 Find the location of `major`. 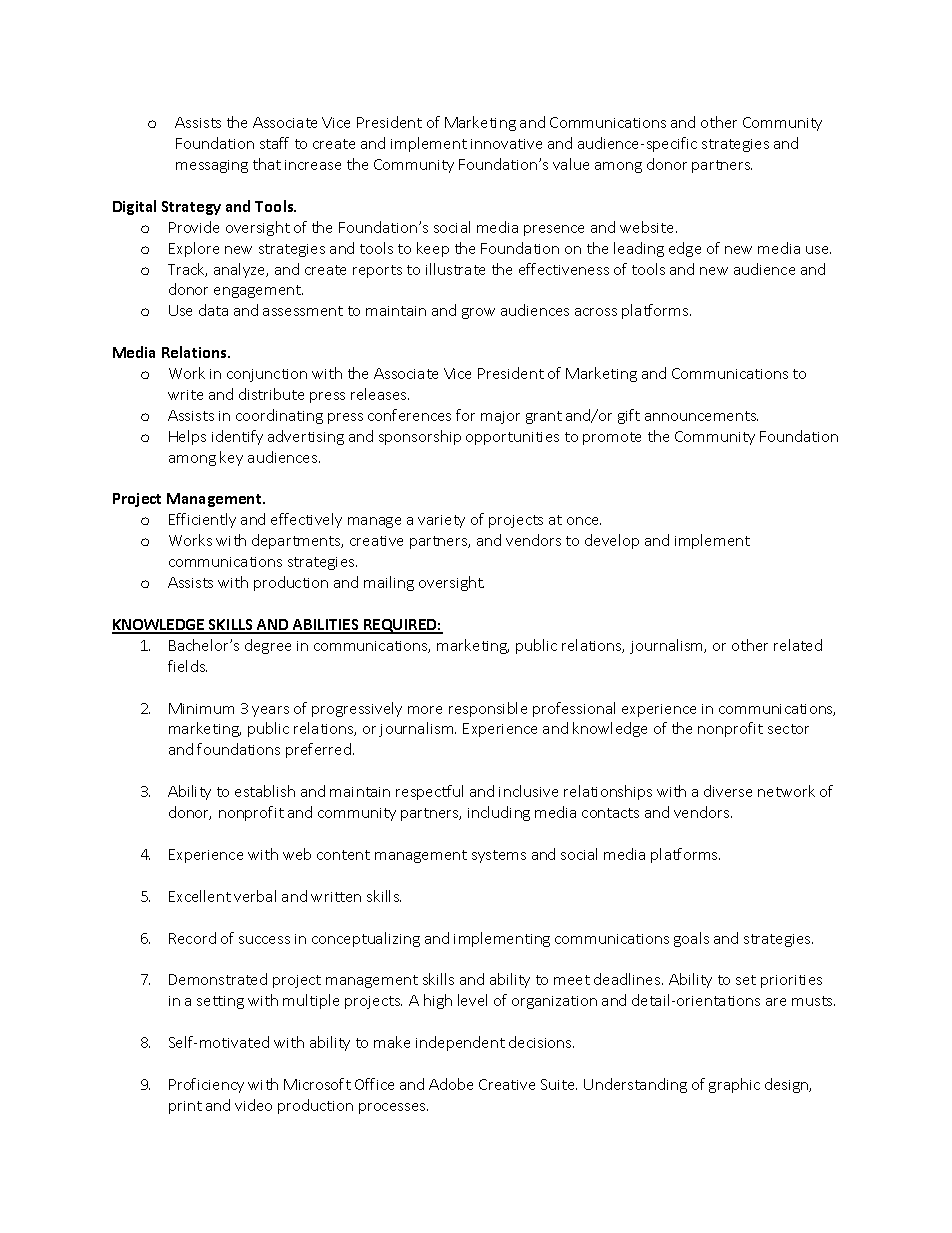

major is located at coordinates (500, 417).
